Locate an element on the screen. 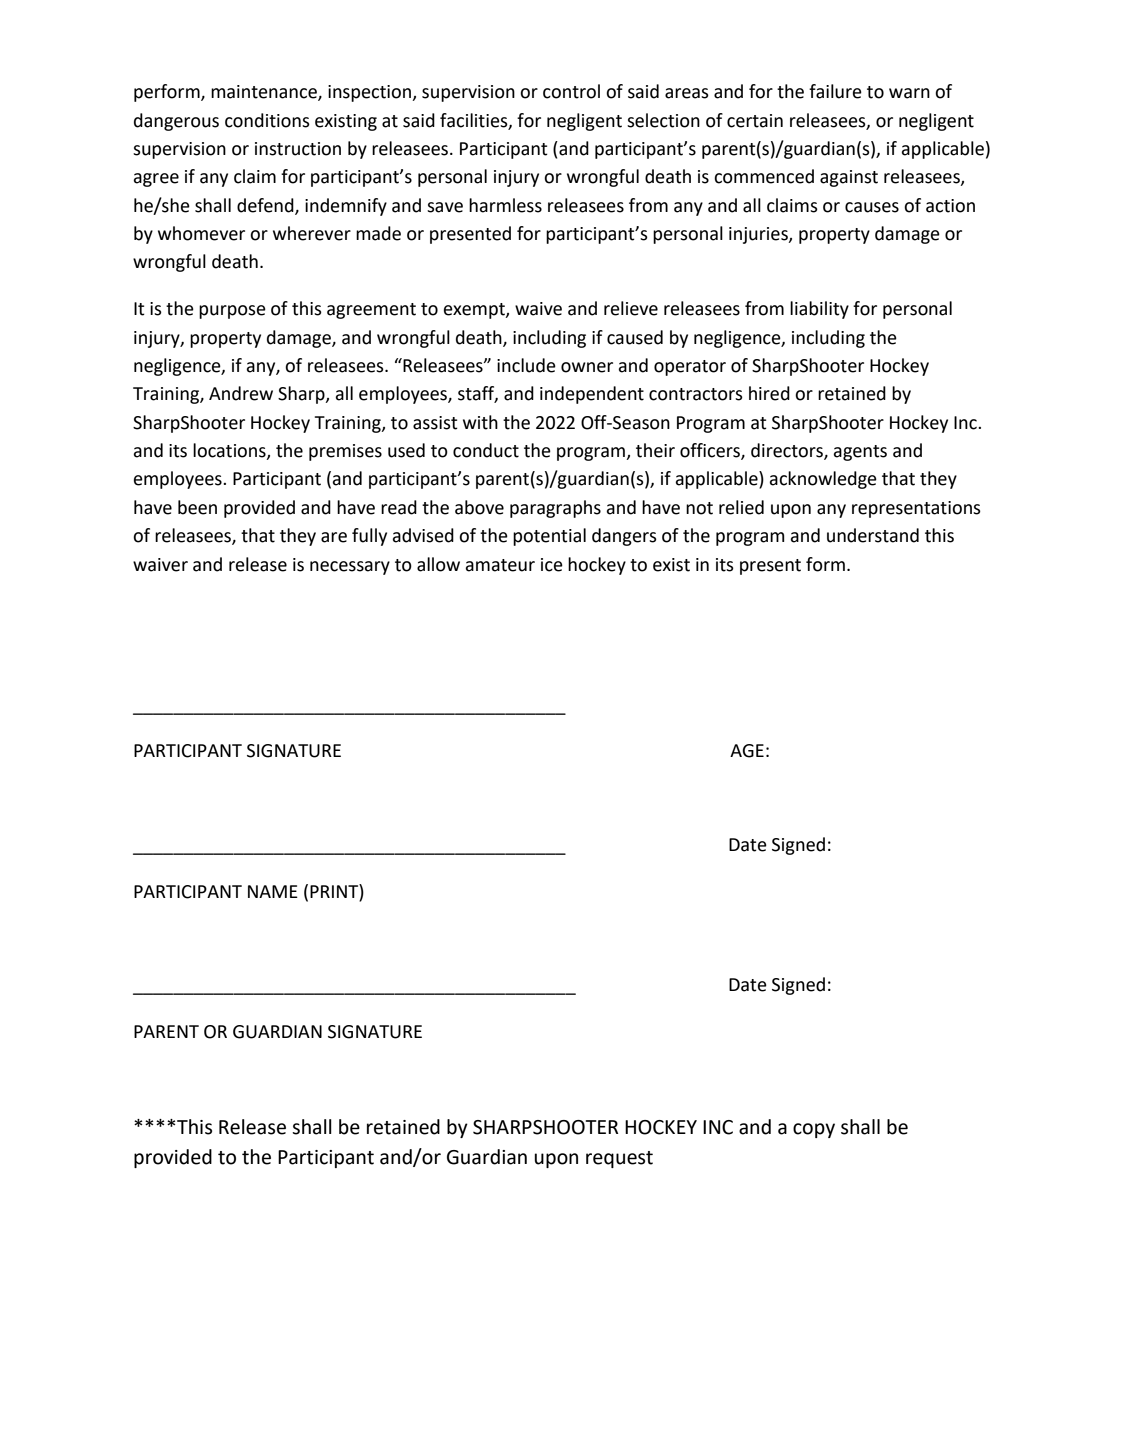  hired is located at coordinates (769, 393).
